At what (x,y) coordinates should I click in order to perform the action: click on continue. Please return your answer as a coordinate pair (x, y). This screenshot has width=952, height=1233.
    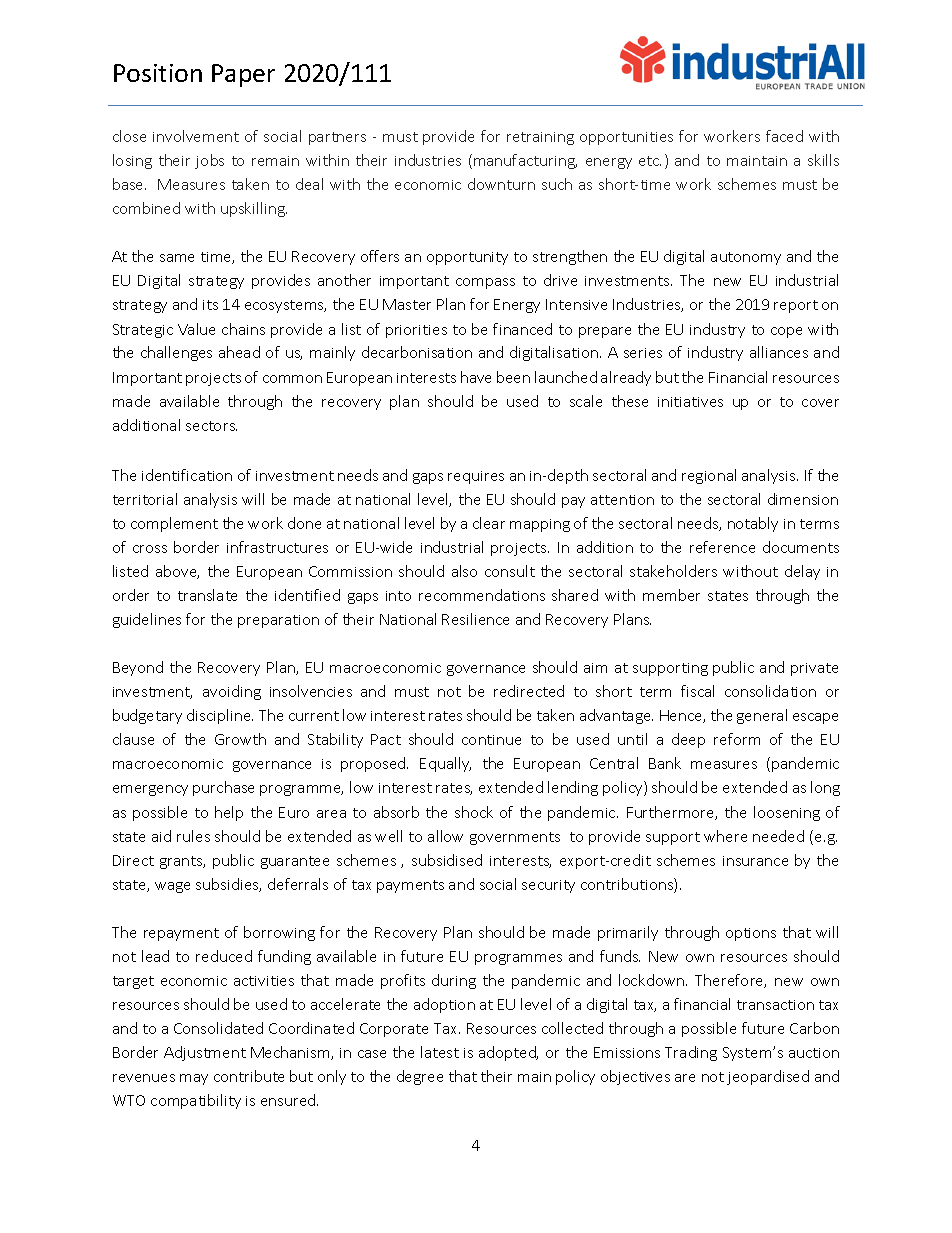
    Looking at the image, I should click on (491, 740).
